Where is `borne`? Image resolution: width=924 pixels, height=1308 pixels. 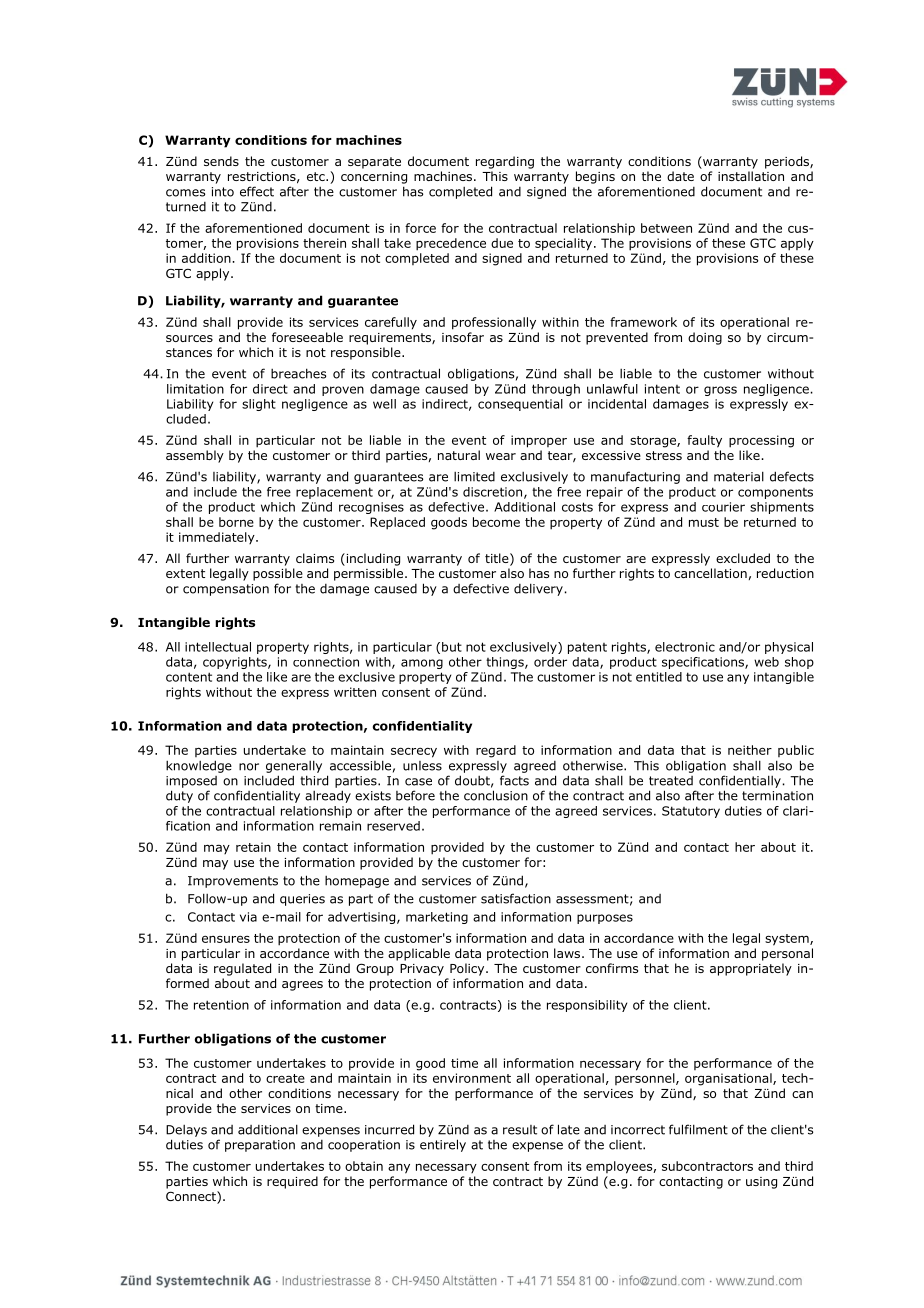
borne is located at coordinates (236, 522).
